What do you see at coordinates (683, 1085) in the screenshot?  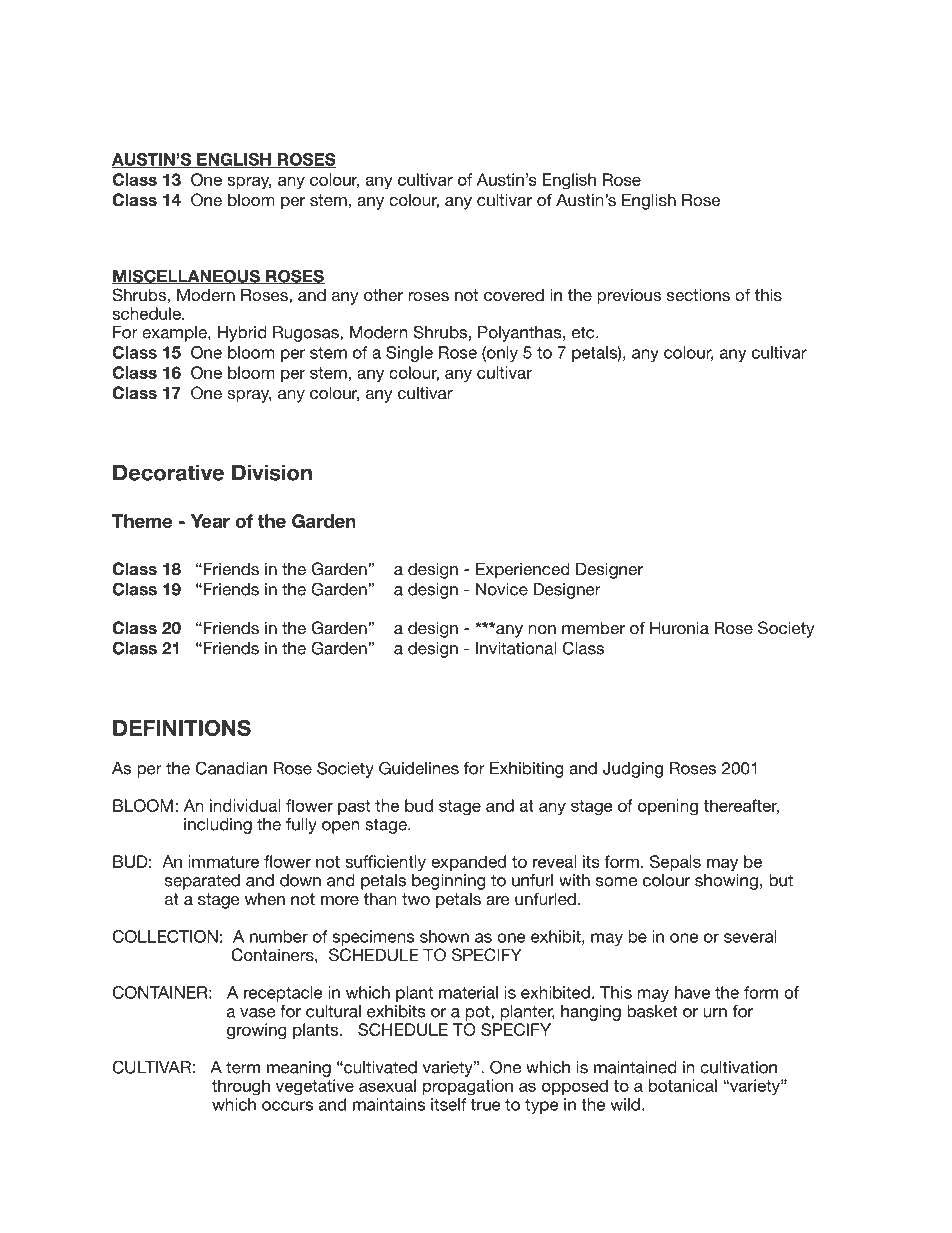 I see `botanical` at bounding box center [683, 1085].
